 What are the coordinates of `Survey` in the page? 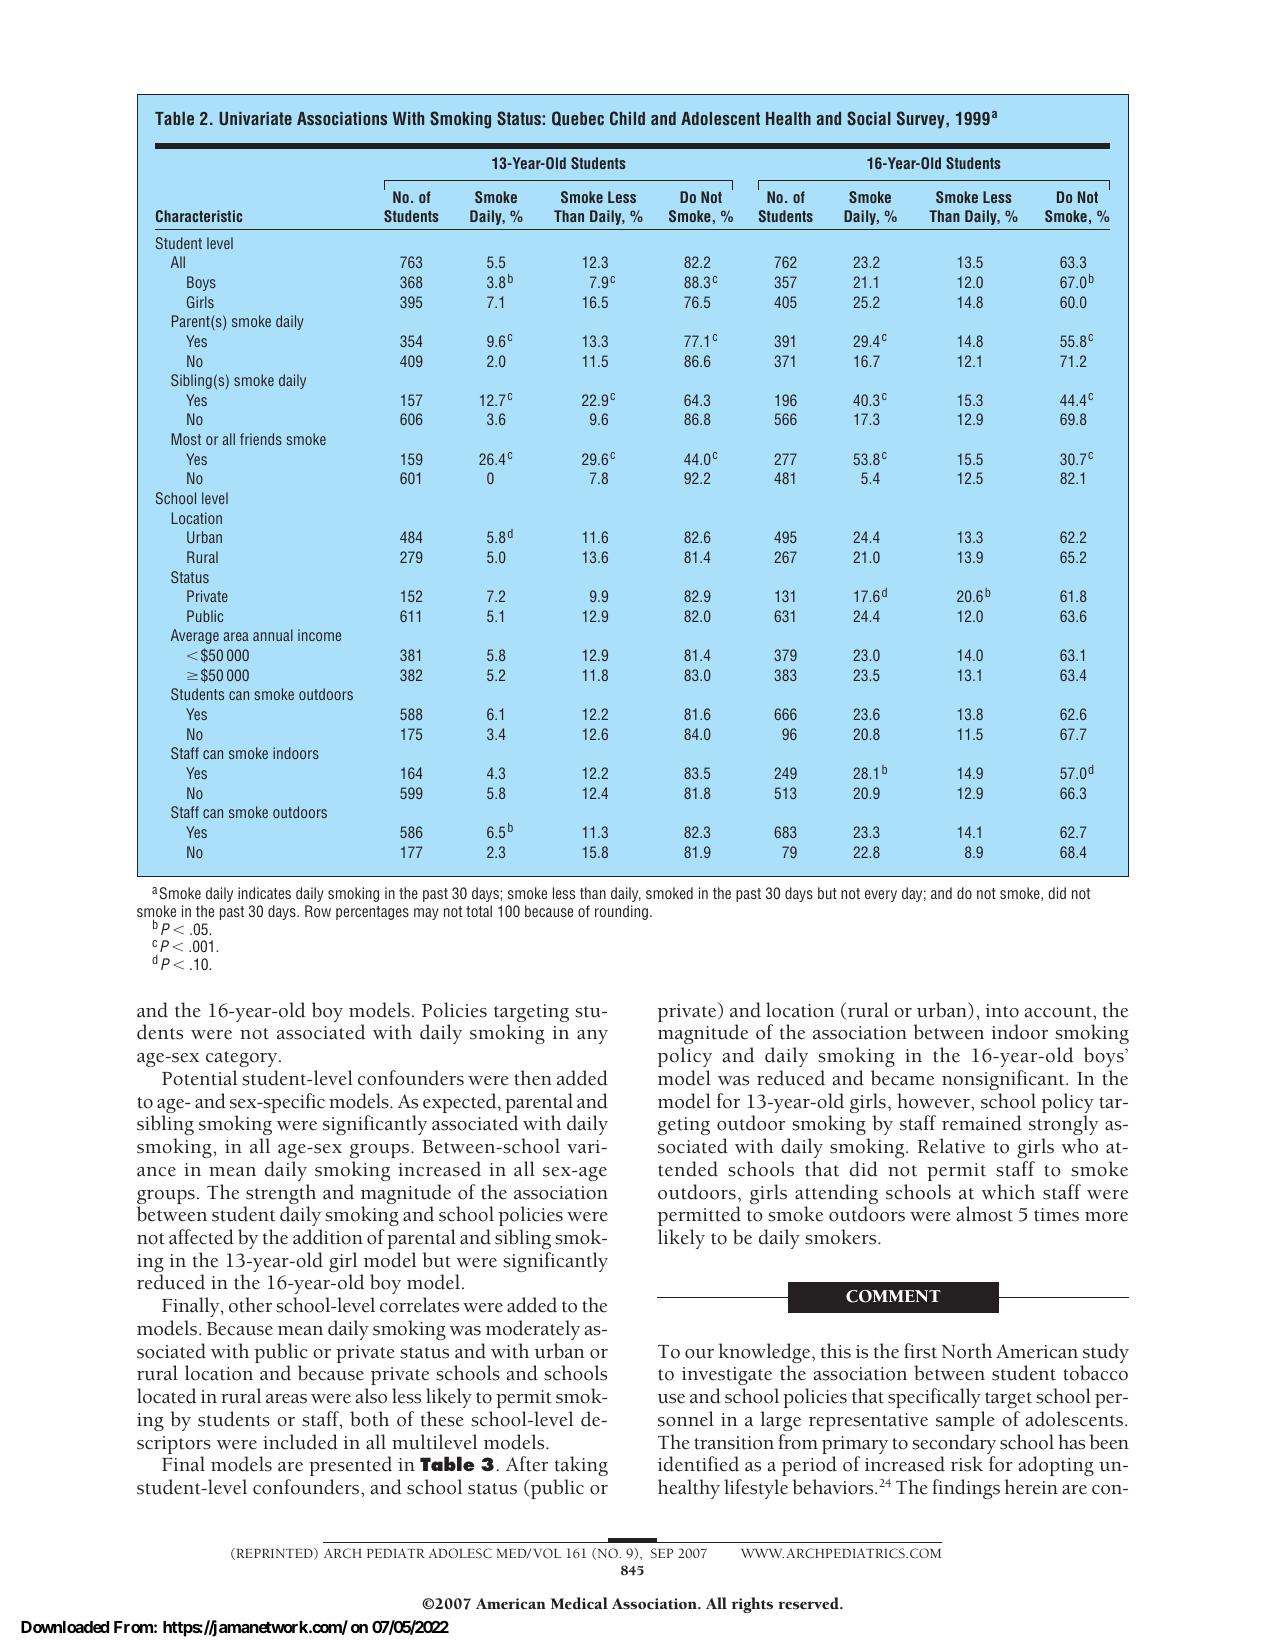 It's located at (922, 120).
